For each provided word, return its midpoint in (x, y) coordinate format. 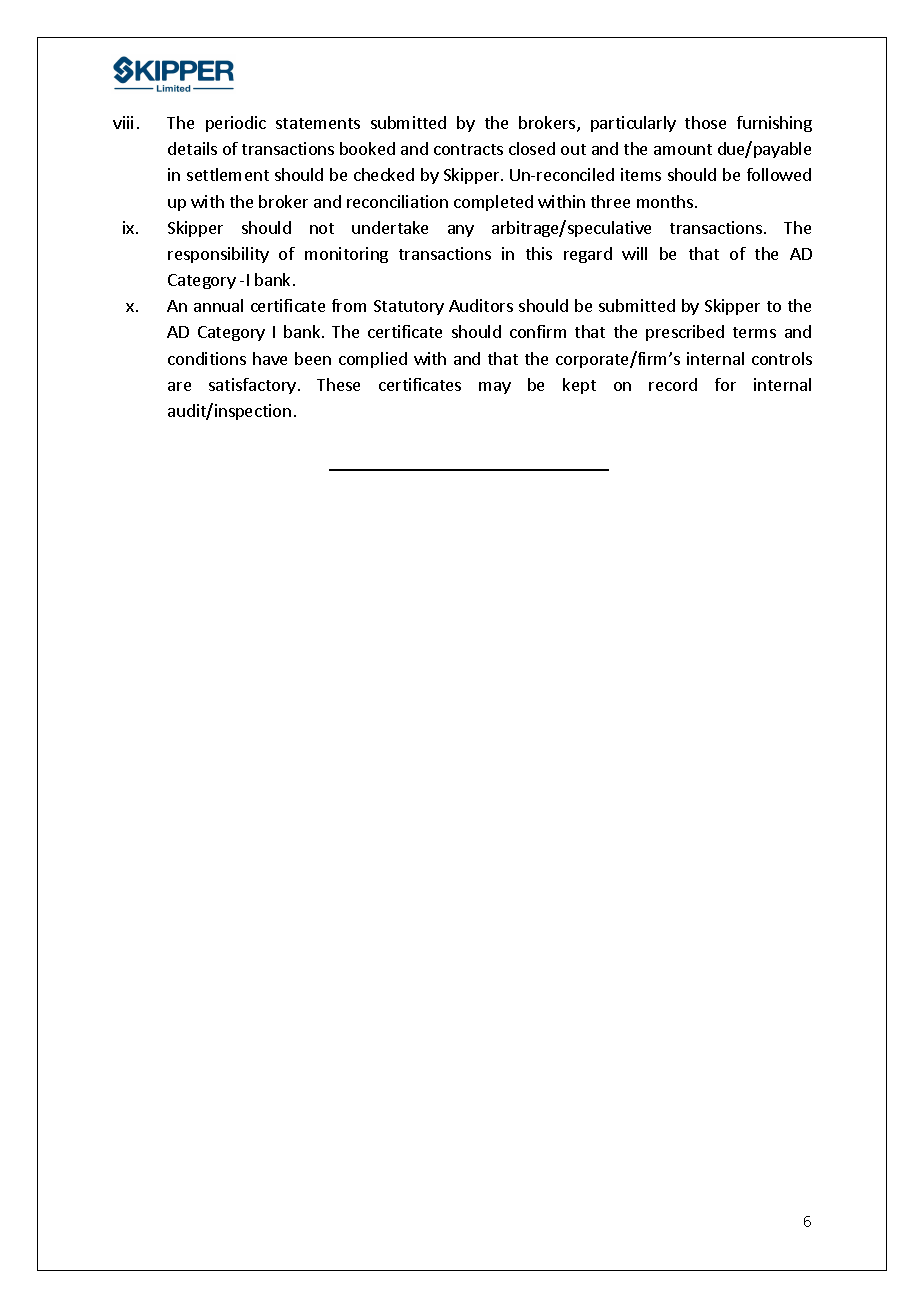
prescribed (685, 333)
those (705, 122)
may (495, 388)
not (322, 228)
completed (493, 203)
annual (218, 305)
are (179, 386)
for (725, 384)
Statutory (409, 307)
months (665, 201)
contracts (468, 149)
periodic (236, 124)
